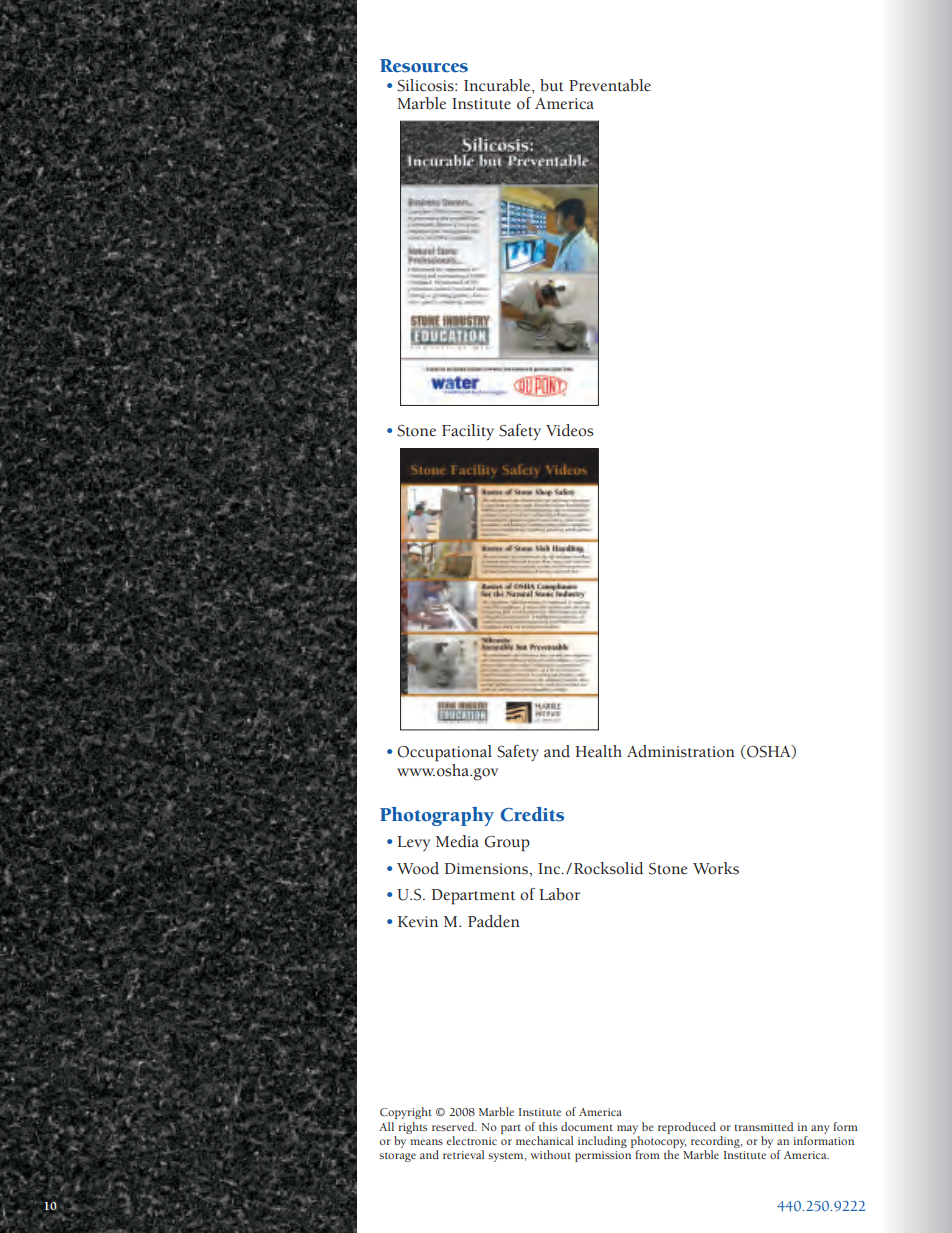 This screenshot has height=1233, width=952. What do you see at coordinates (598, 751) in the screenshot?
I see `Health` at bounding box center [598, 751].
